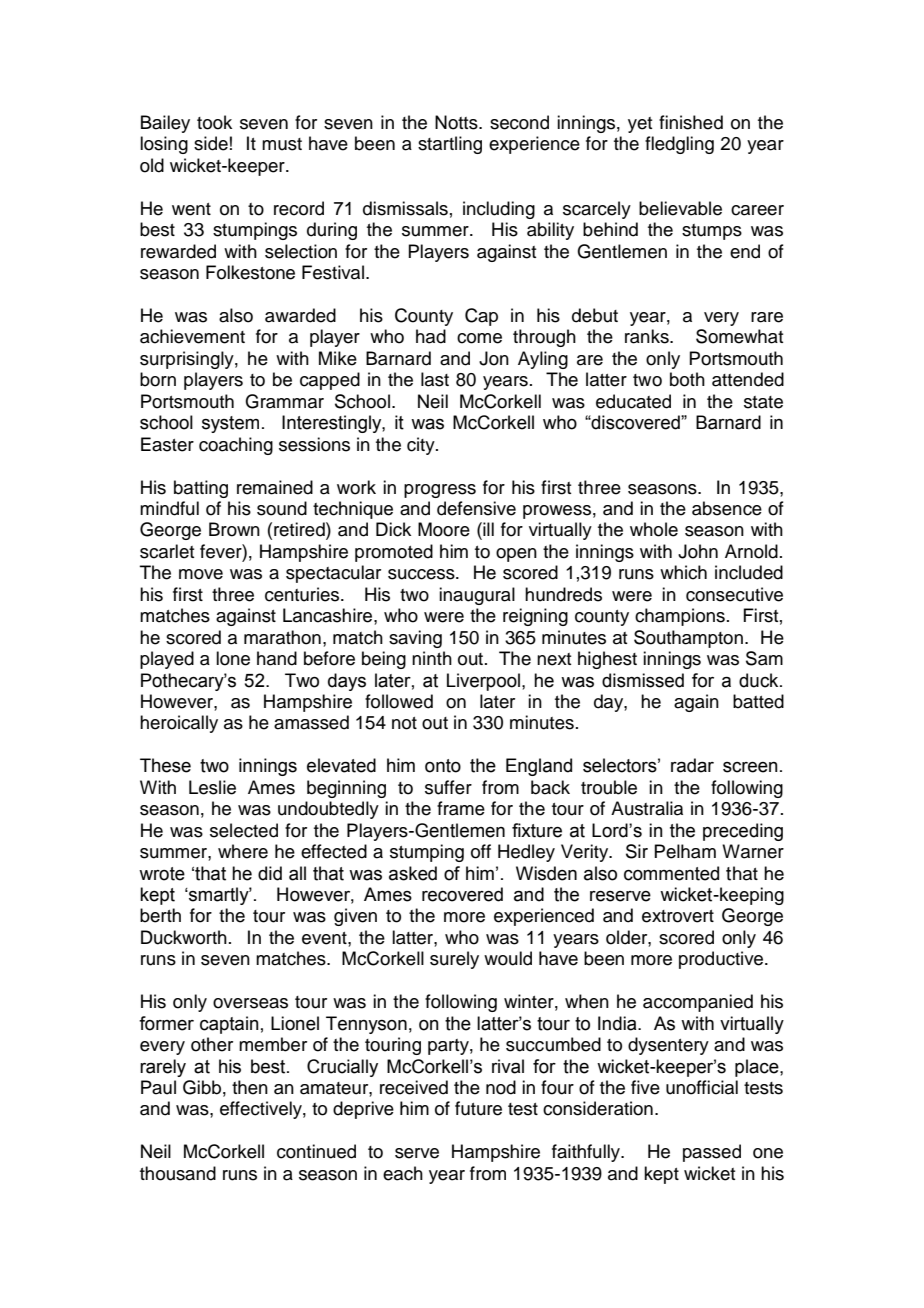 Image resolution: width=924 pixels, height=1308 pixels. Describe the element at coordinates (178, 1173) in the screenshot. I see `thousand` at that location.
